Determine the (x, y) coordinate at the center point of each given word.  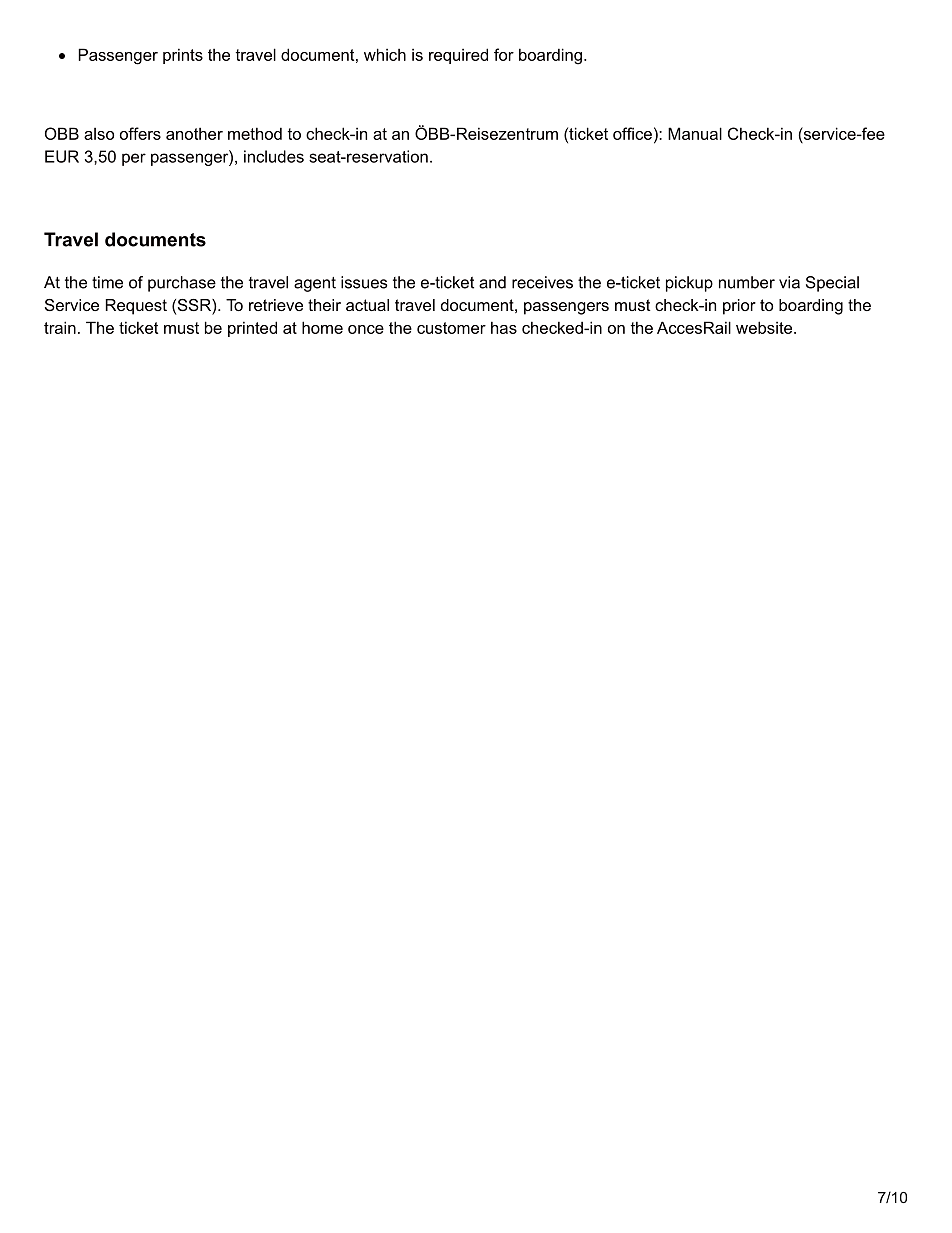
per (134, 159)
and (492, 282)
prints (183, 56)
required (458, 56)
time (107, 282)
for (504, 54)
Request (136, 307)
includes (274, 156)
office (632, 133)
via (789, 282)
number (747, 282)
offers (140, 133)
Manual (695, 133)
